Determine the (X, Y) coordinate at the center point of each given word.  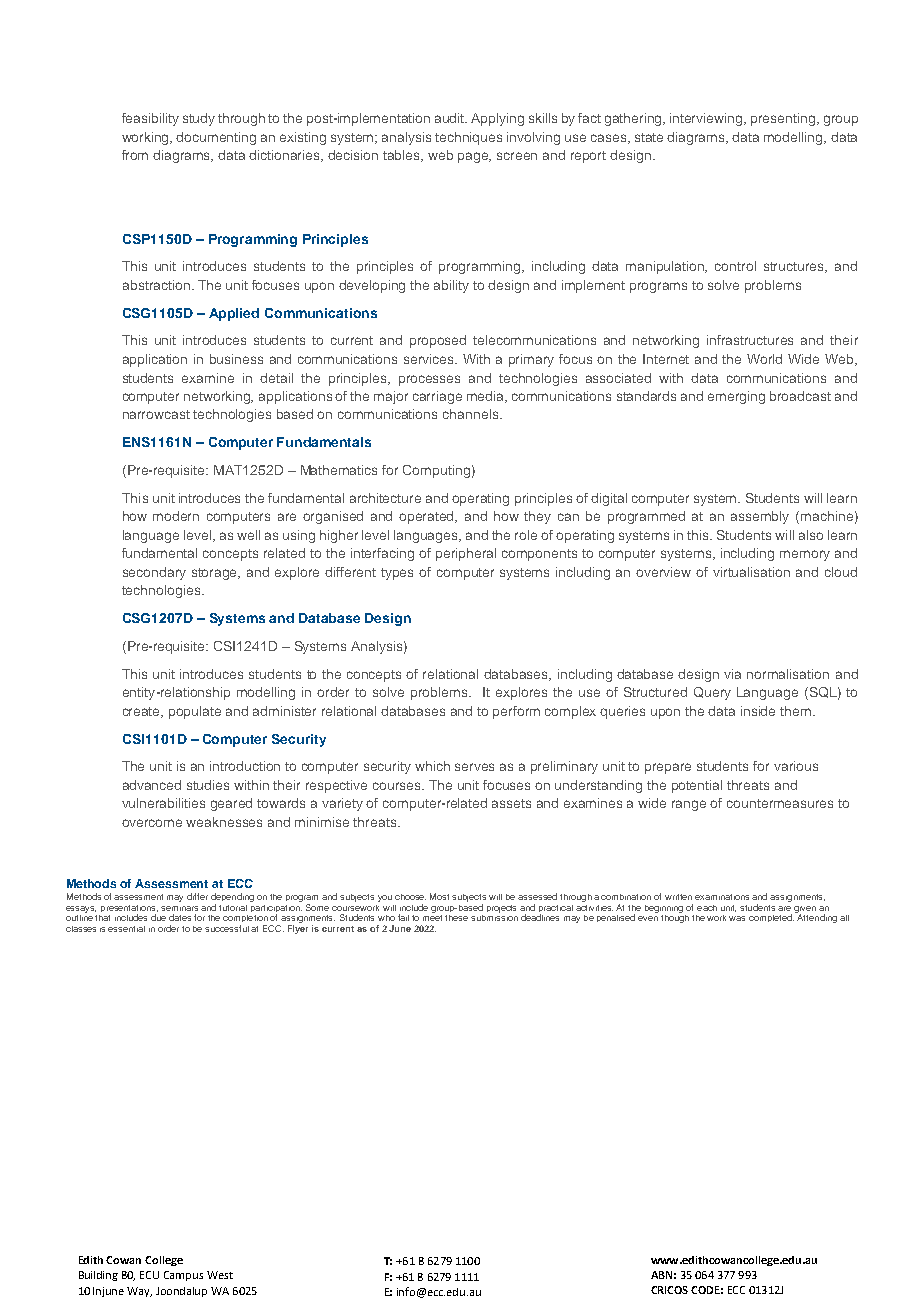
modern (176, 516)
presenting (783, 119)
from (135, 155)
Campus (183, 1276)
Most (439, 896)
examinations (722, 897)
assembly (760, 517)
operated (428, 517)
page (474, 157)
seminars (179, 906)
